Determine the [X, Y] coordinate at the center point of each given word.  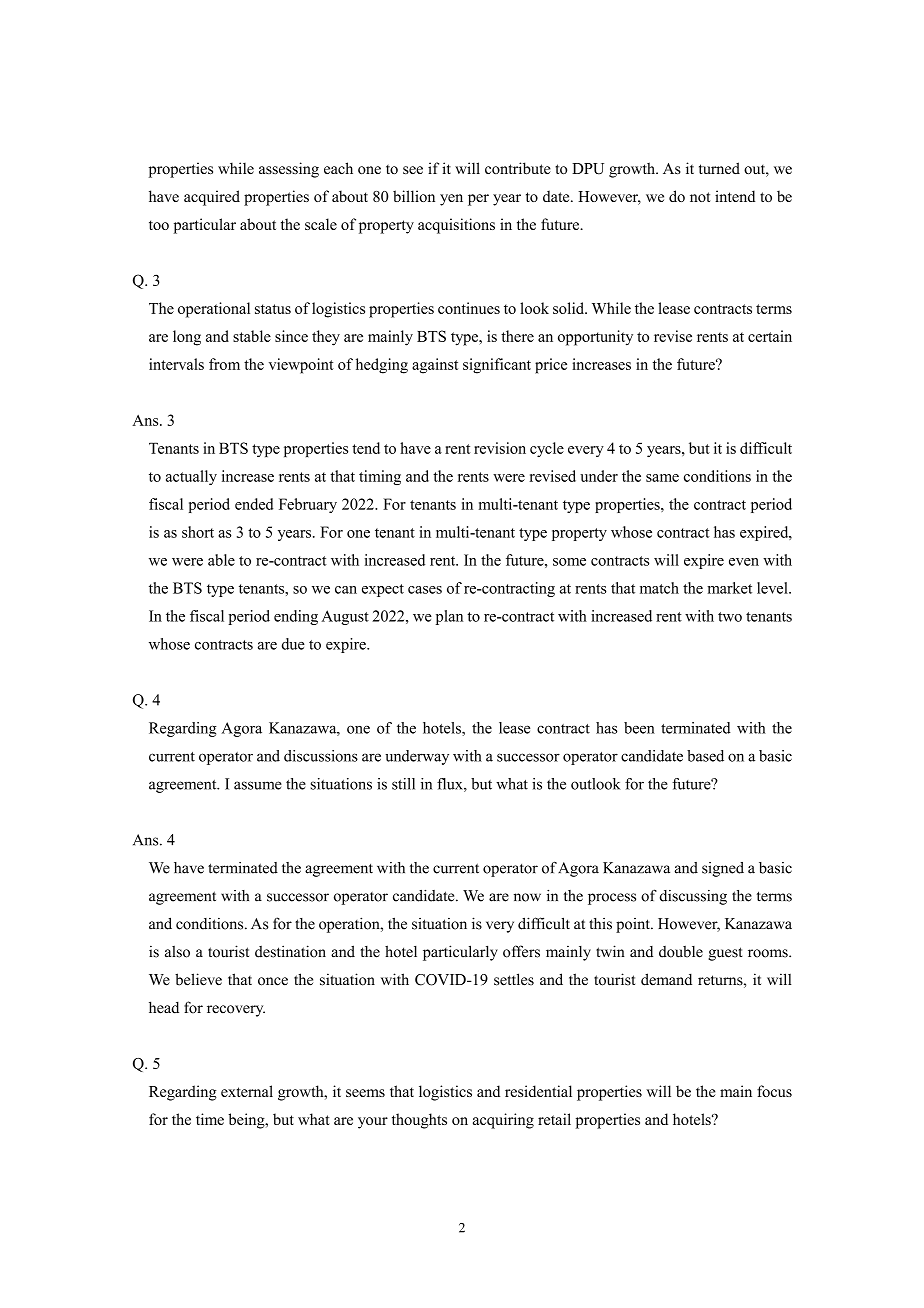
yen [451, 200]
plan [449, 617]
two [730, 617]
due [293, 644]
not [700, 197]
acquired [212, 198]
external [247, 1091]
